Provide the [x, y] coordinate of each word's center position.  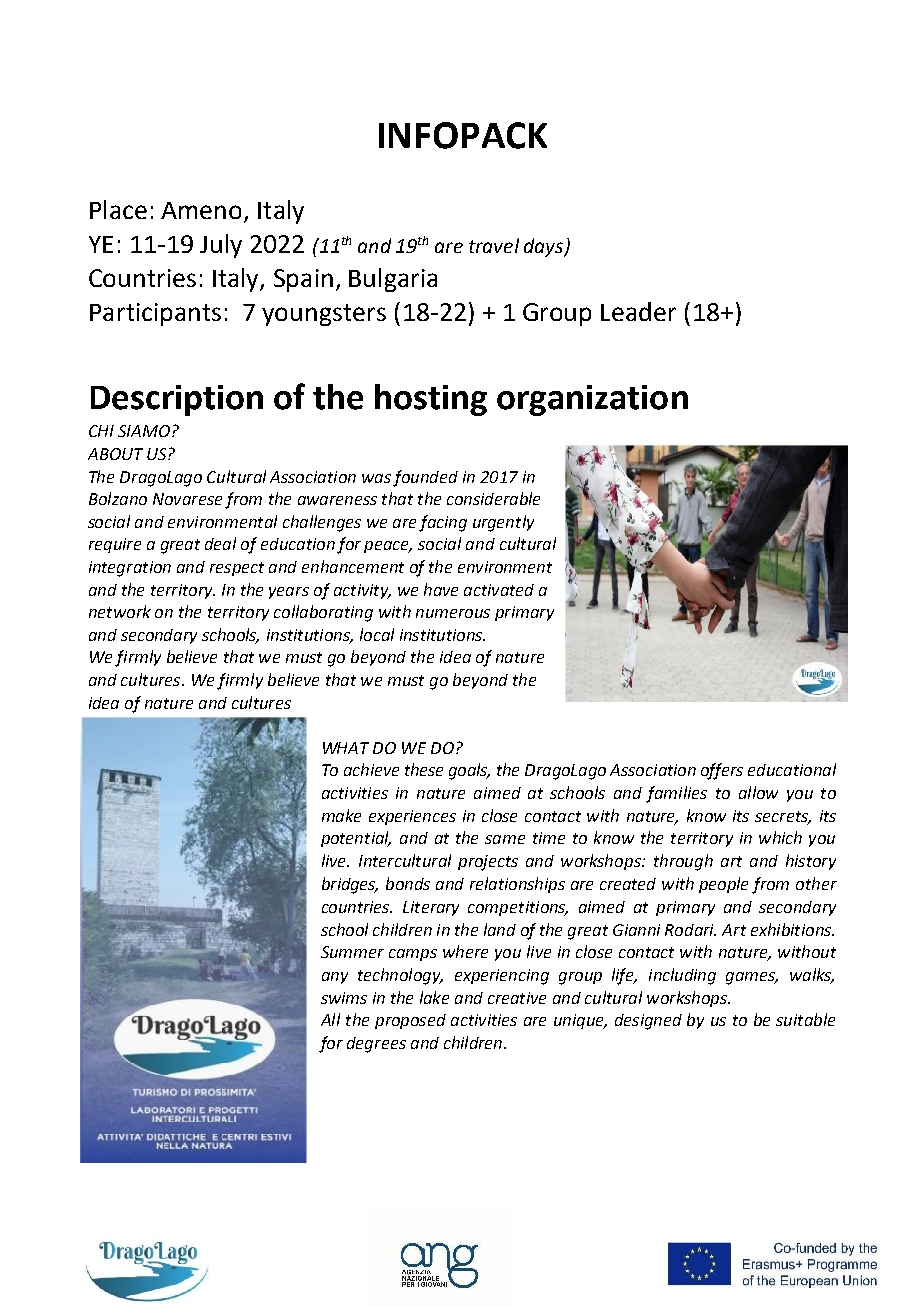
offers [722, 771]
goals [469, 771]
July [221, 246]
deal [220, 543]
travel [494, 245]
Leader [638, 311]
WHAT [346, 748]
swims [344, 998]
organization [592, 400]
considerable [493, 498]
